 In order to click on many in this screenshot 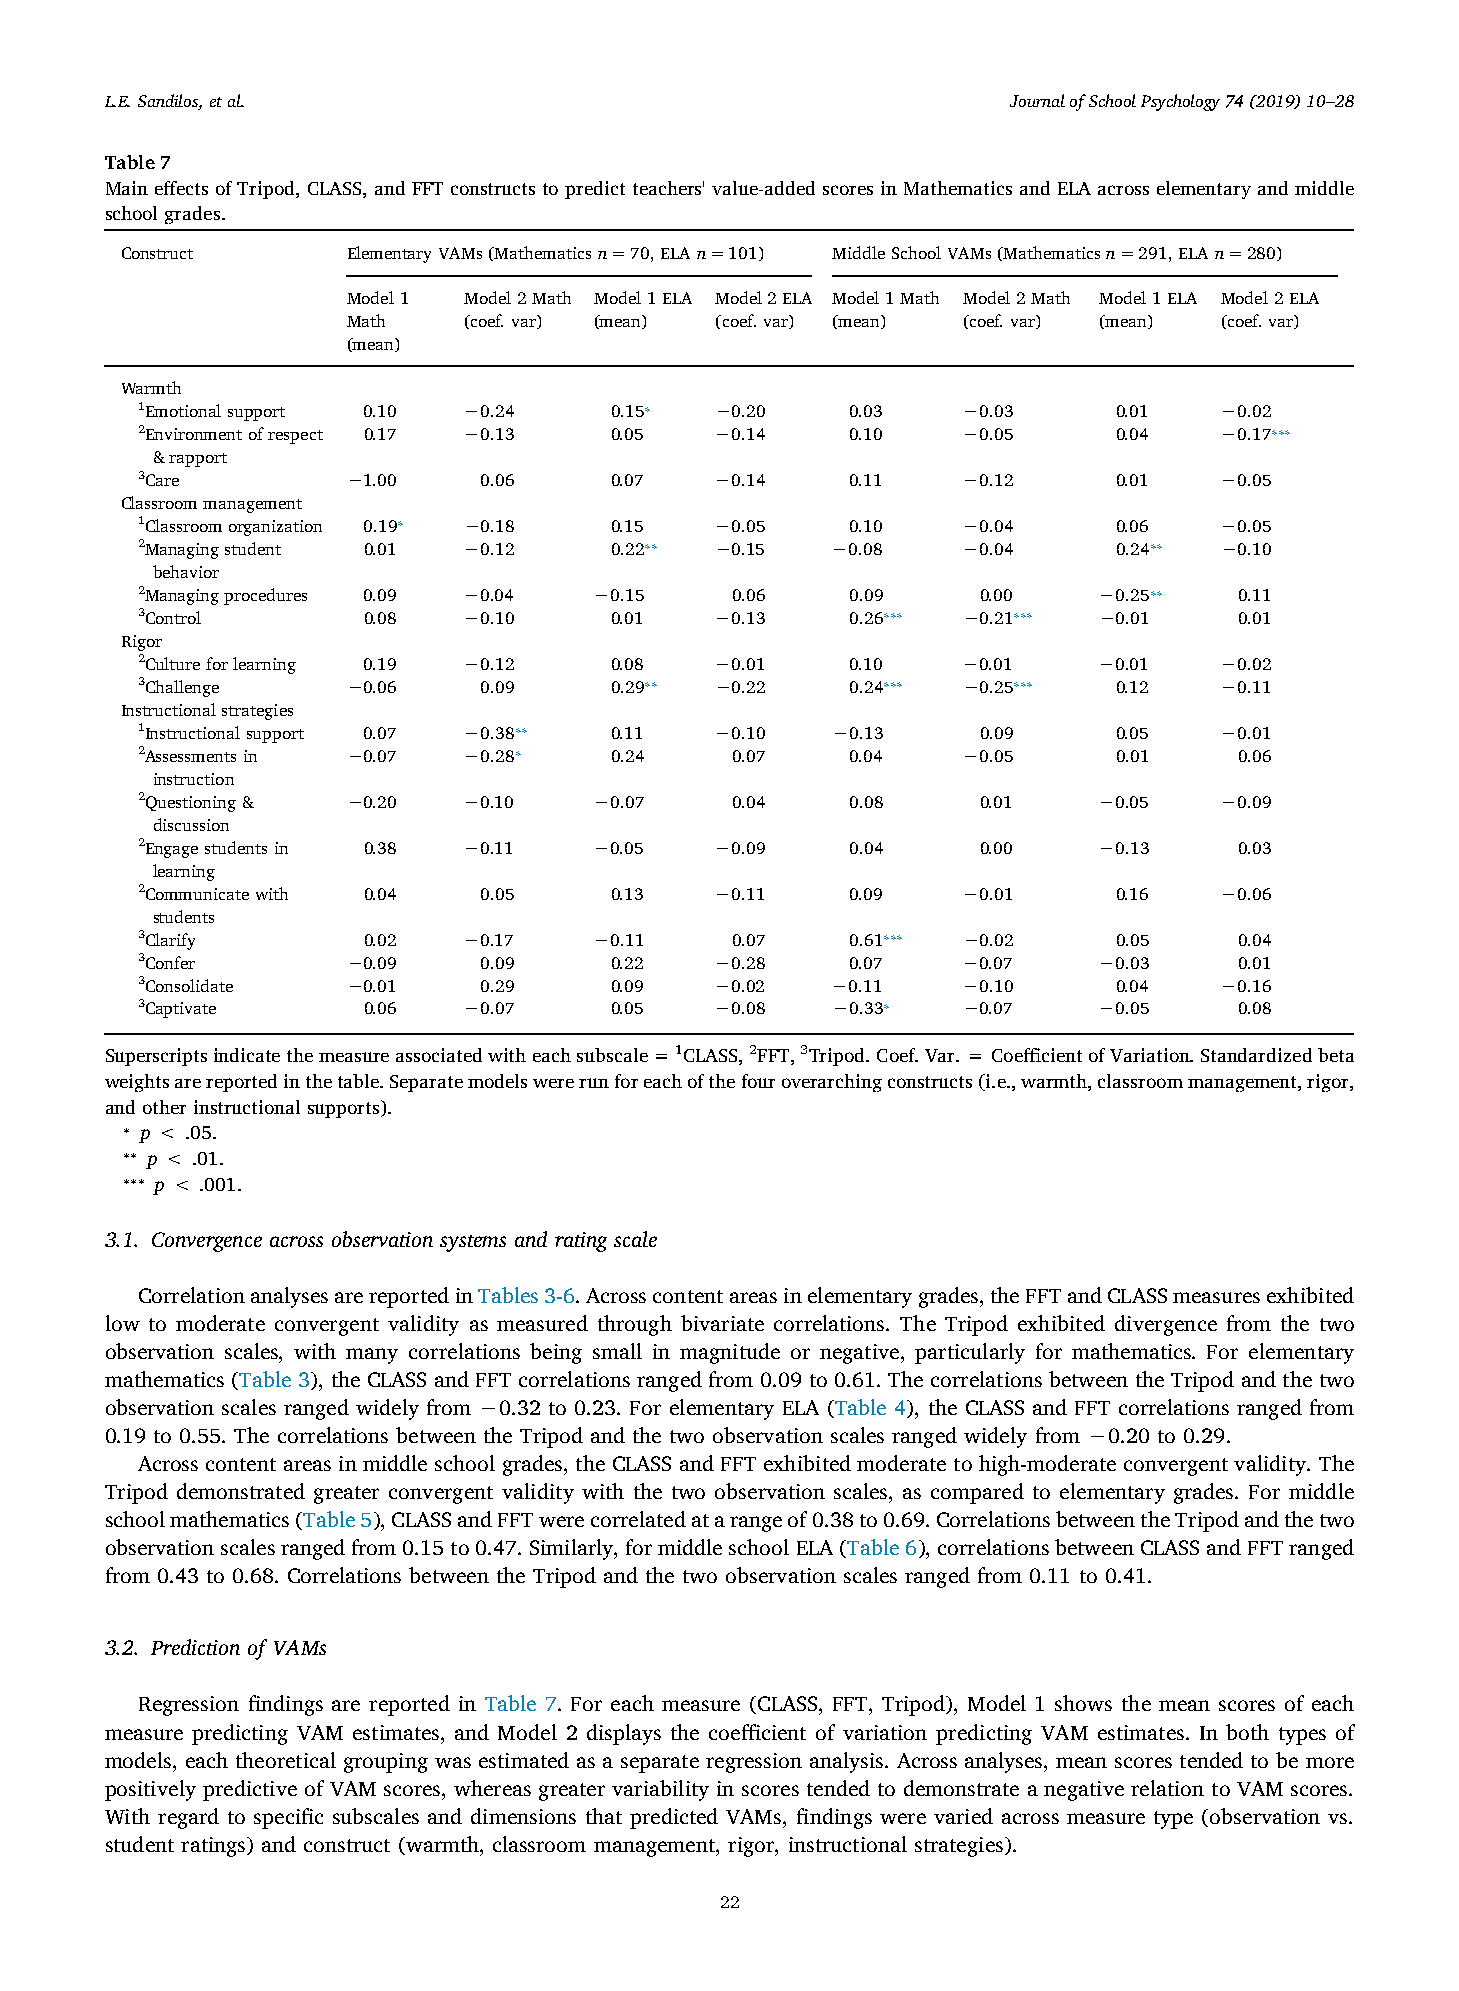, I will do `click(372, 1356)`.
